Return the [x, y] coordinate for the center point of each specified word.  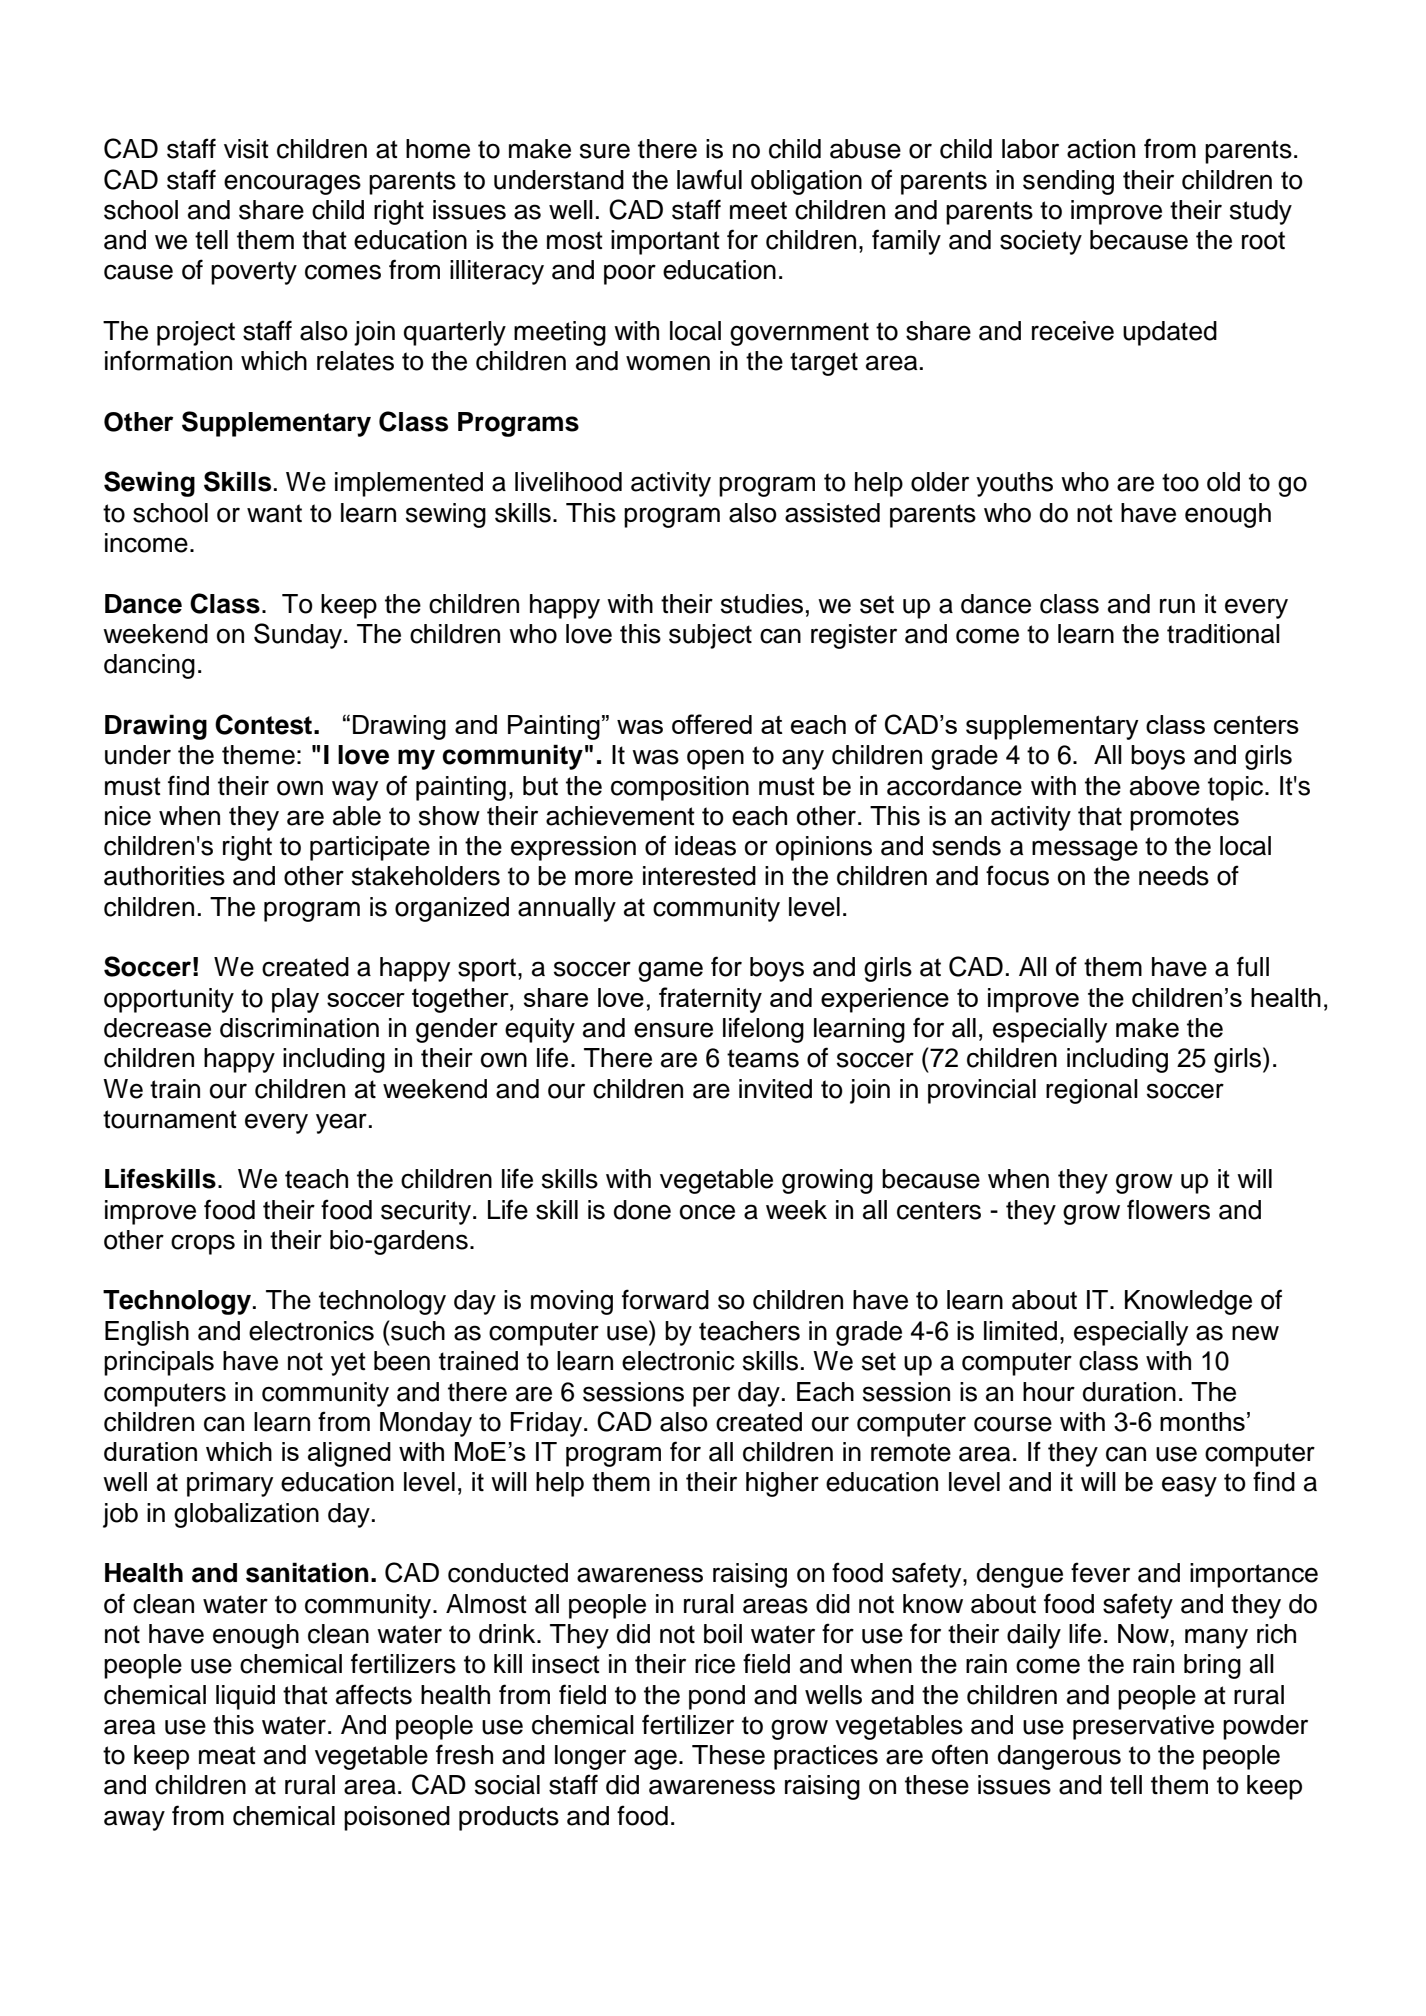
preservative [1143, 1727]
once [707, 1212]
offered [712, 724]
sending [1068, 182]
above [1165, 786]
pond [717, 1697]
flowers [1168, 1209]
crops [203, 1244]
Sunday [299, 636]
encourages [292, 184]
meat [227, 1755]
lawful [709, 179]
